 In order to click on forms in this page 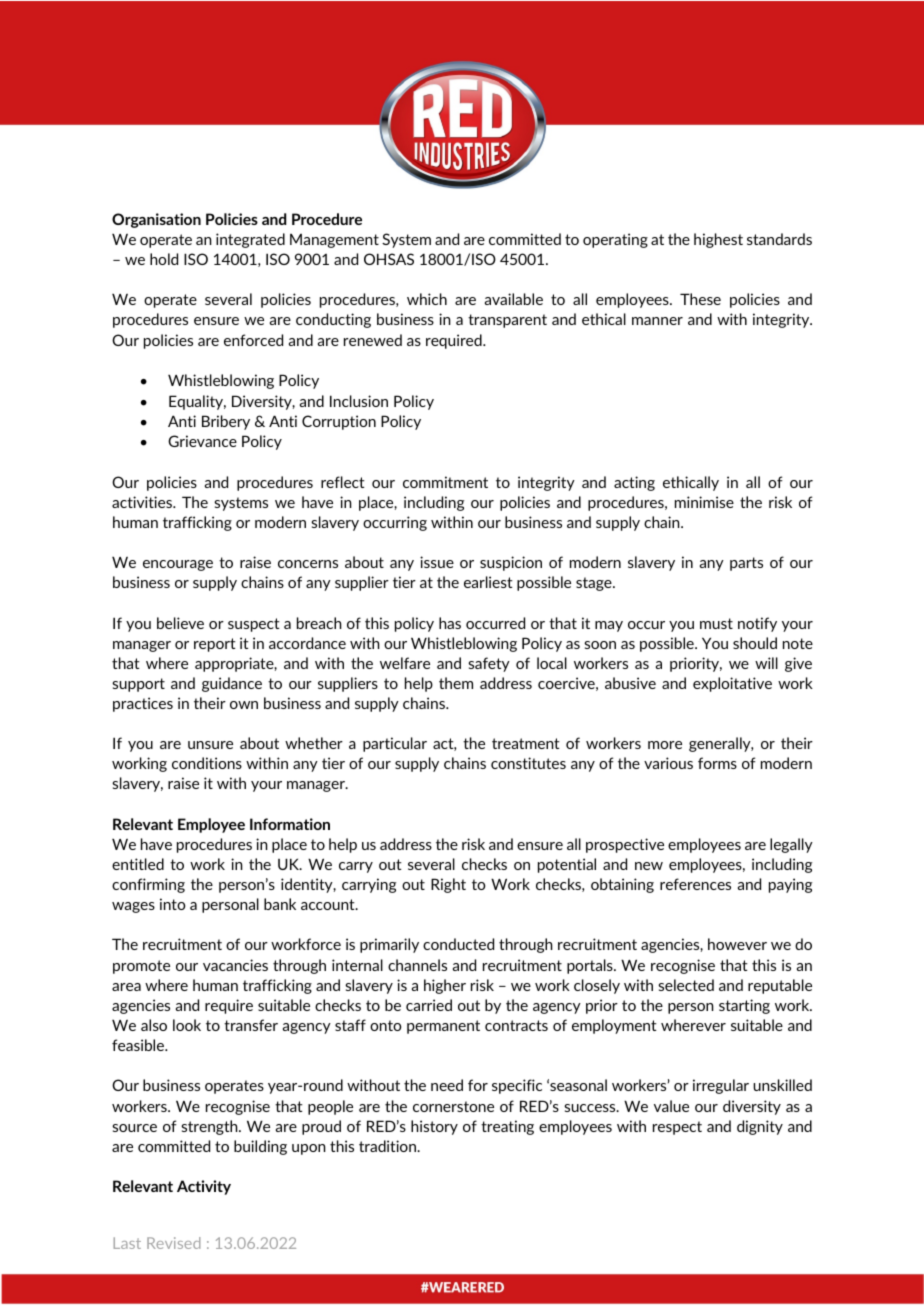, I will do `click(717, 763)`.
